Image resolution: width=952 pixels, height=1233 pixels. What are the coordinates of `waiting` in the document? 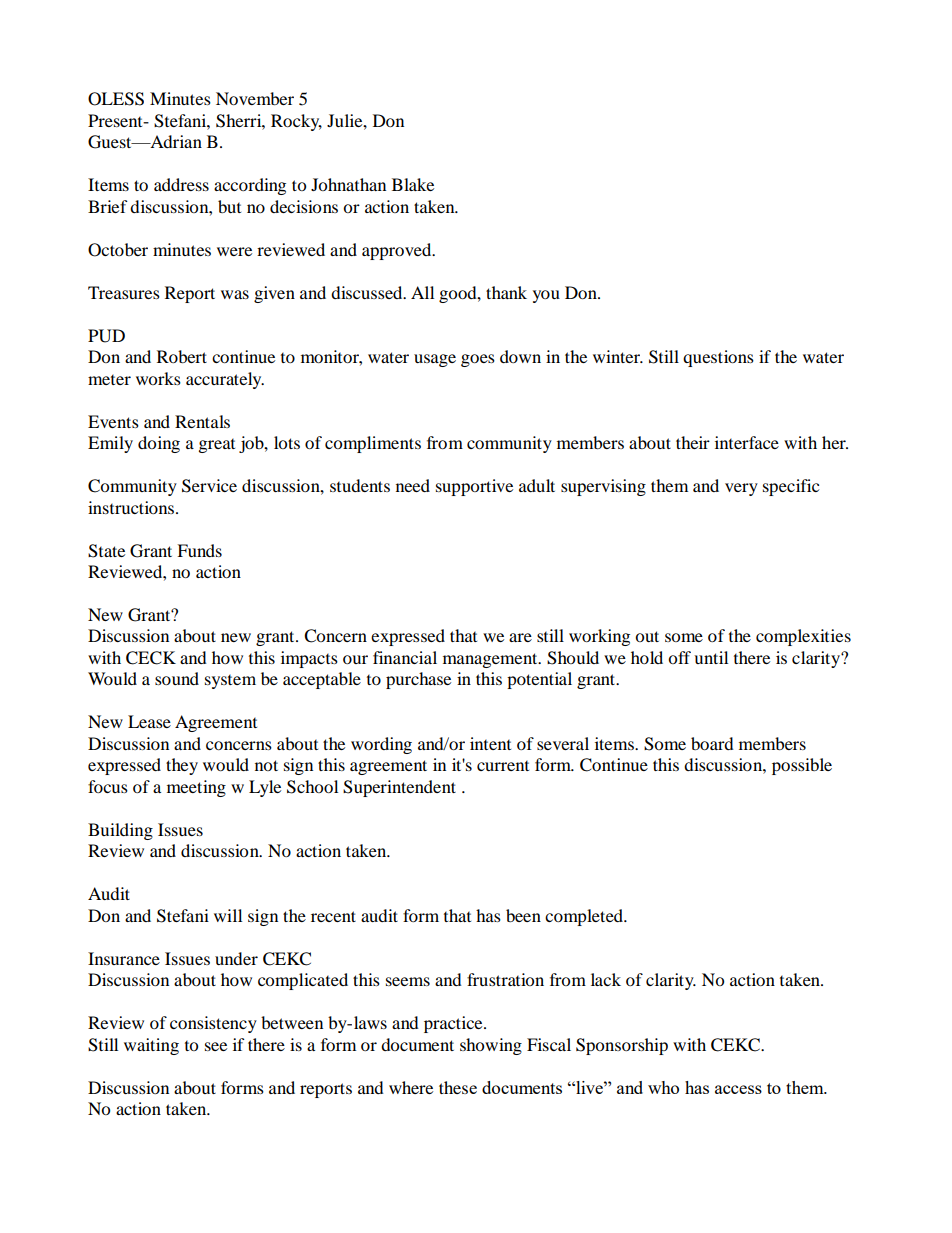 It's located at (151, 1046).
